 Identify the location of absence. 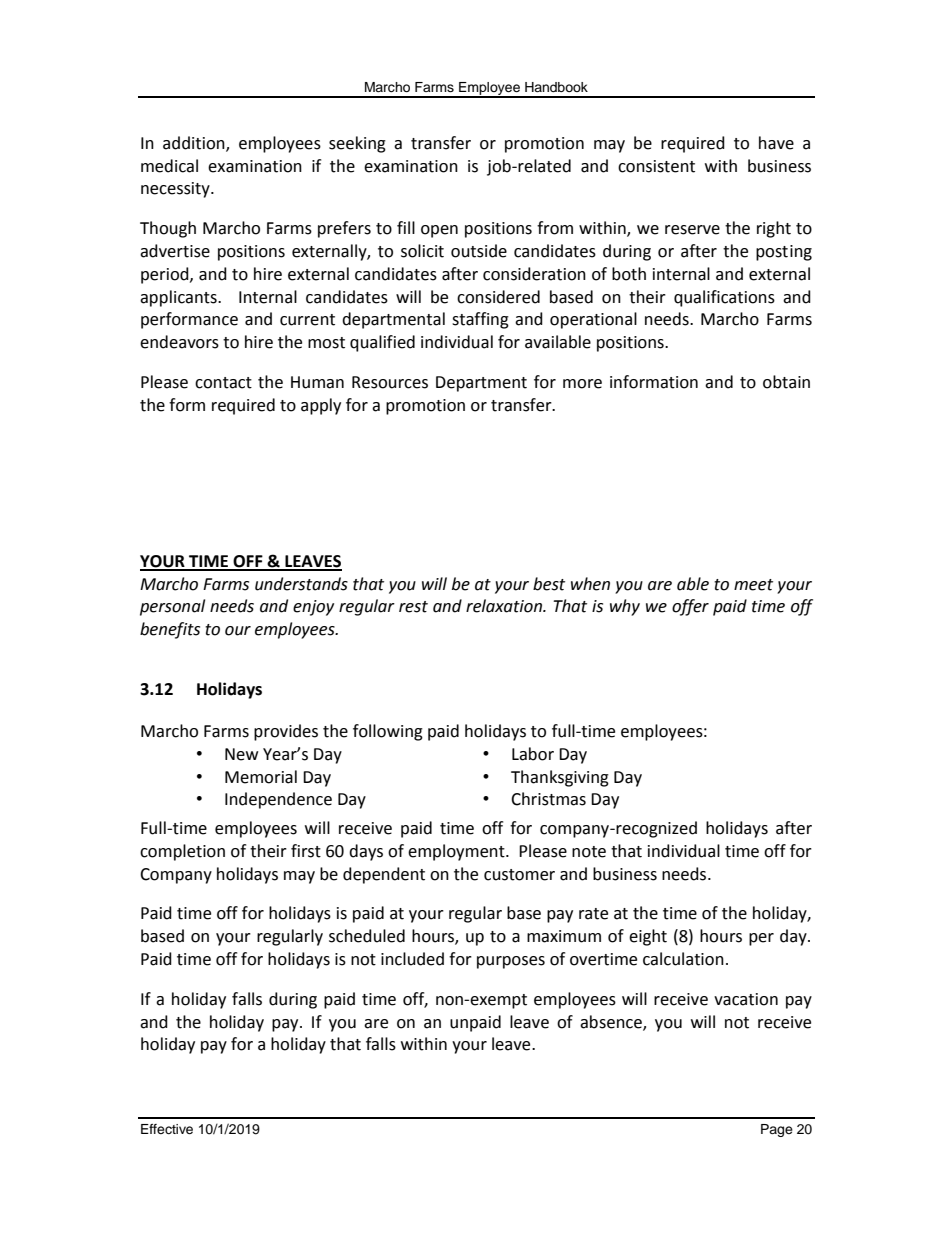
(612, 1022).
